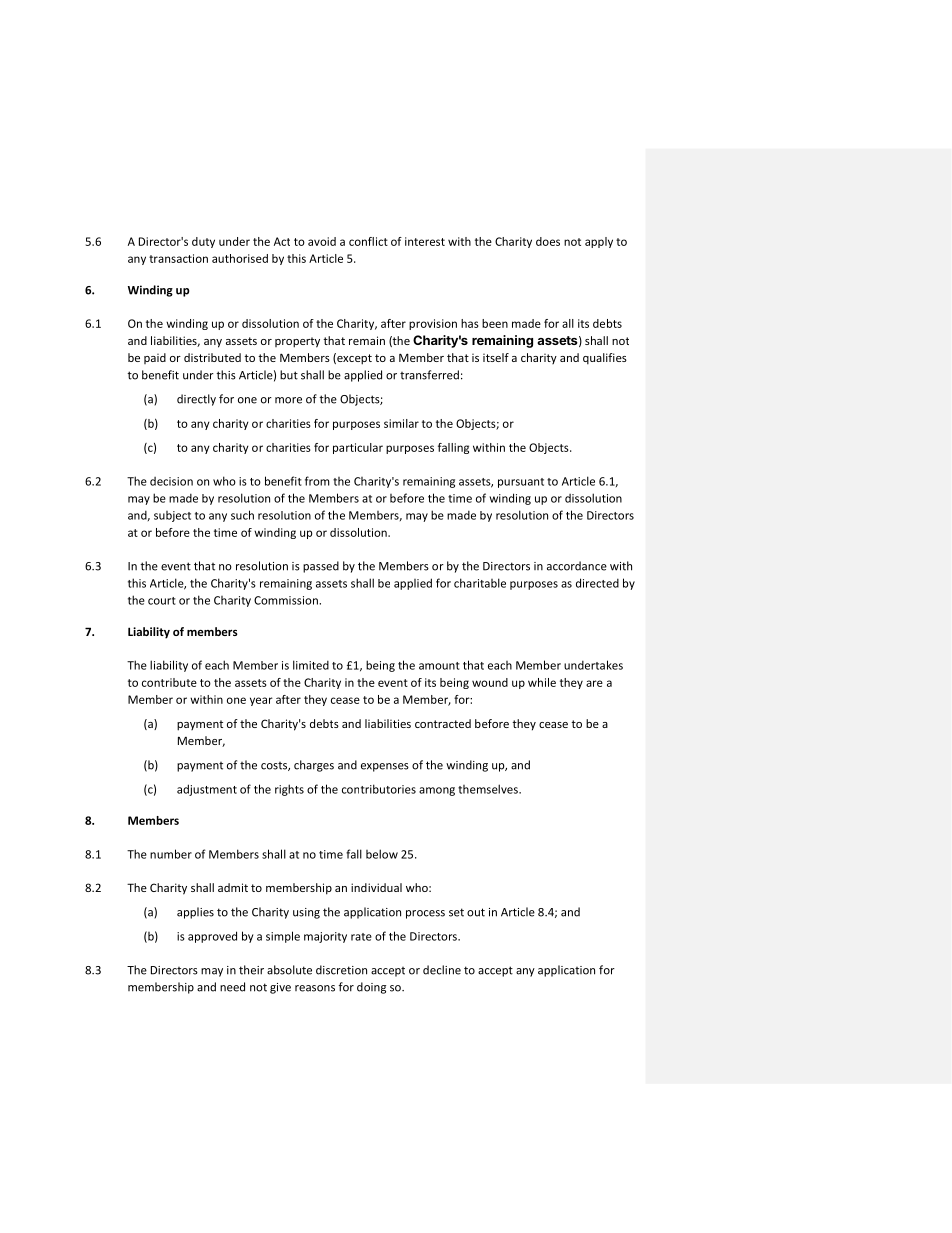 The width and height of the screenshot is (952, 1233). I want to click on directed, so click(597, 583).
